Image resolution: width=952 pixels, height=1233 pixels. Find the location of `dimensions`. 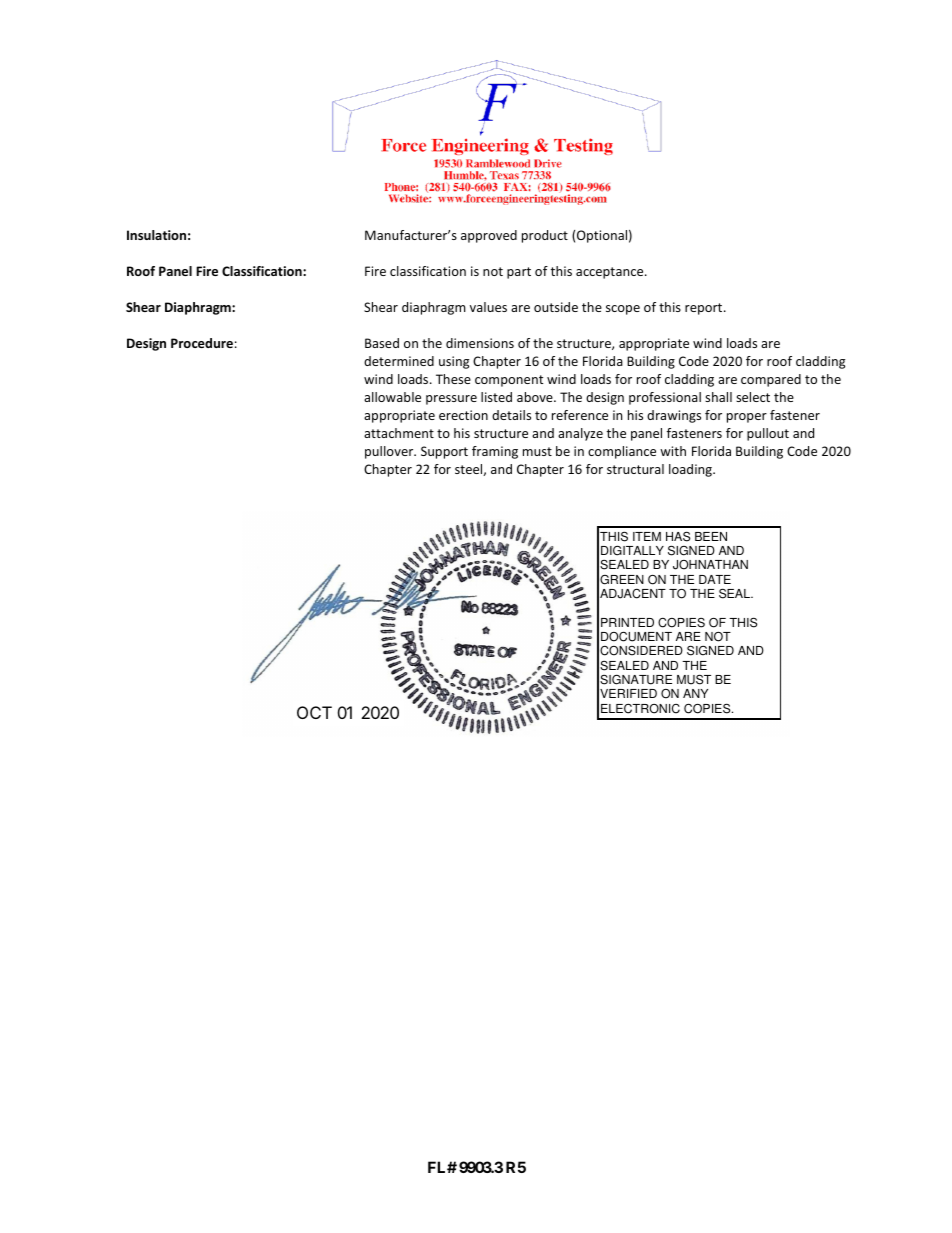

dimensions is located at coordinates (480, 343).
